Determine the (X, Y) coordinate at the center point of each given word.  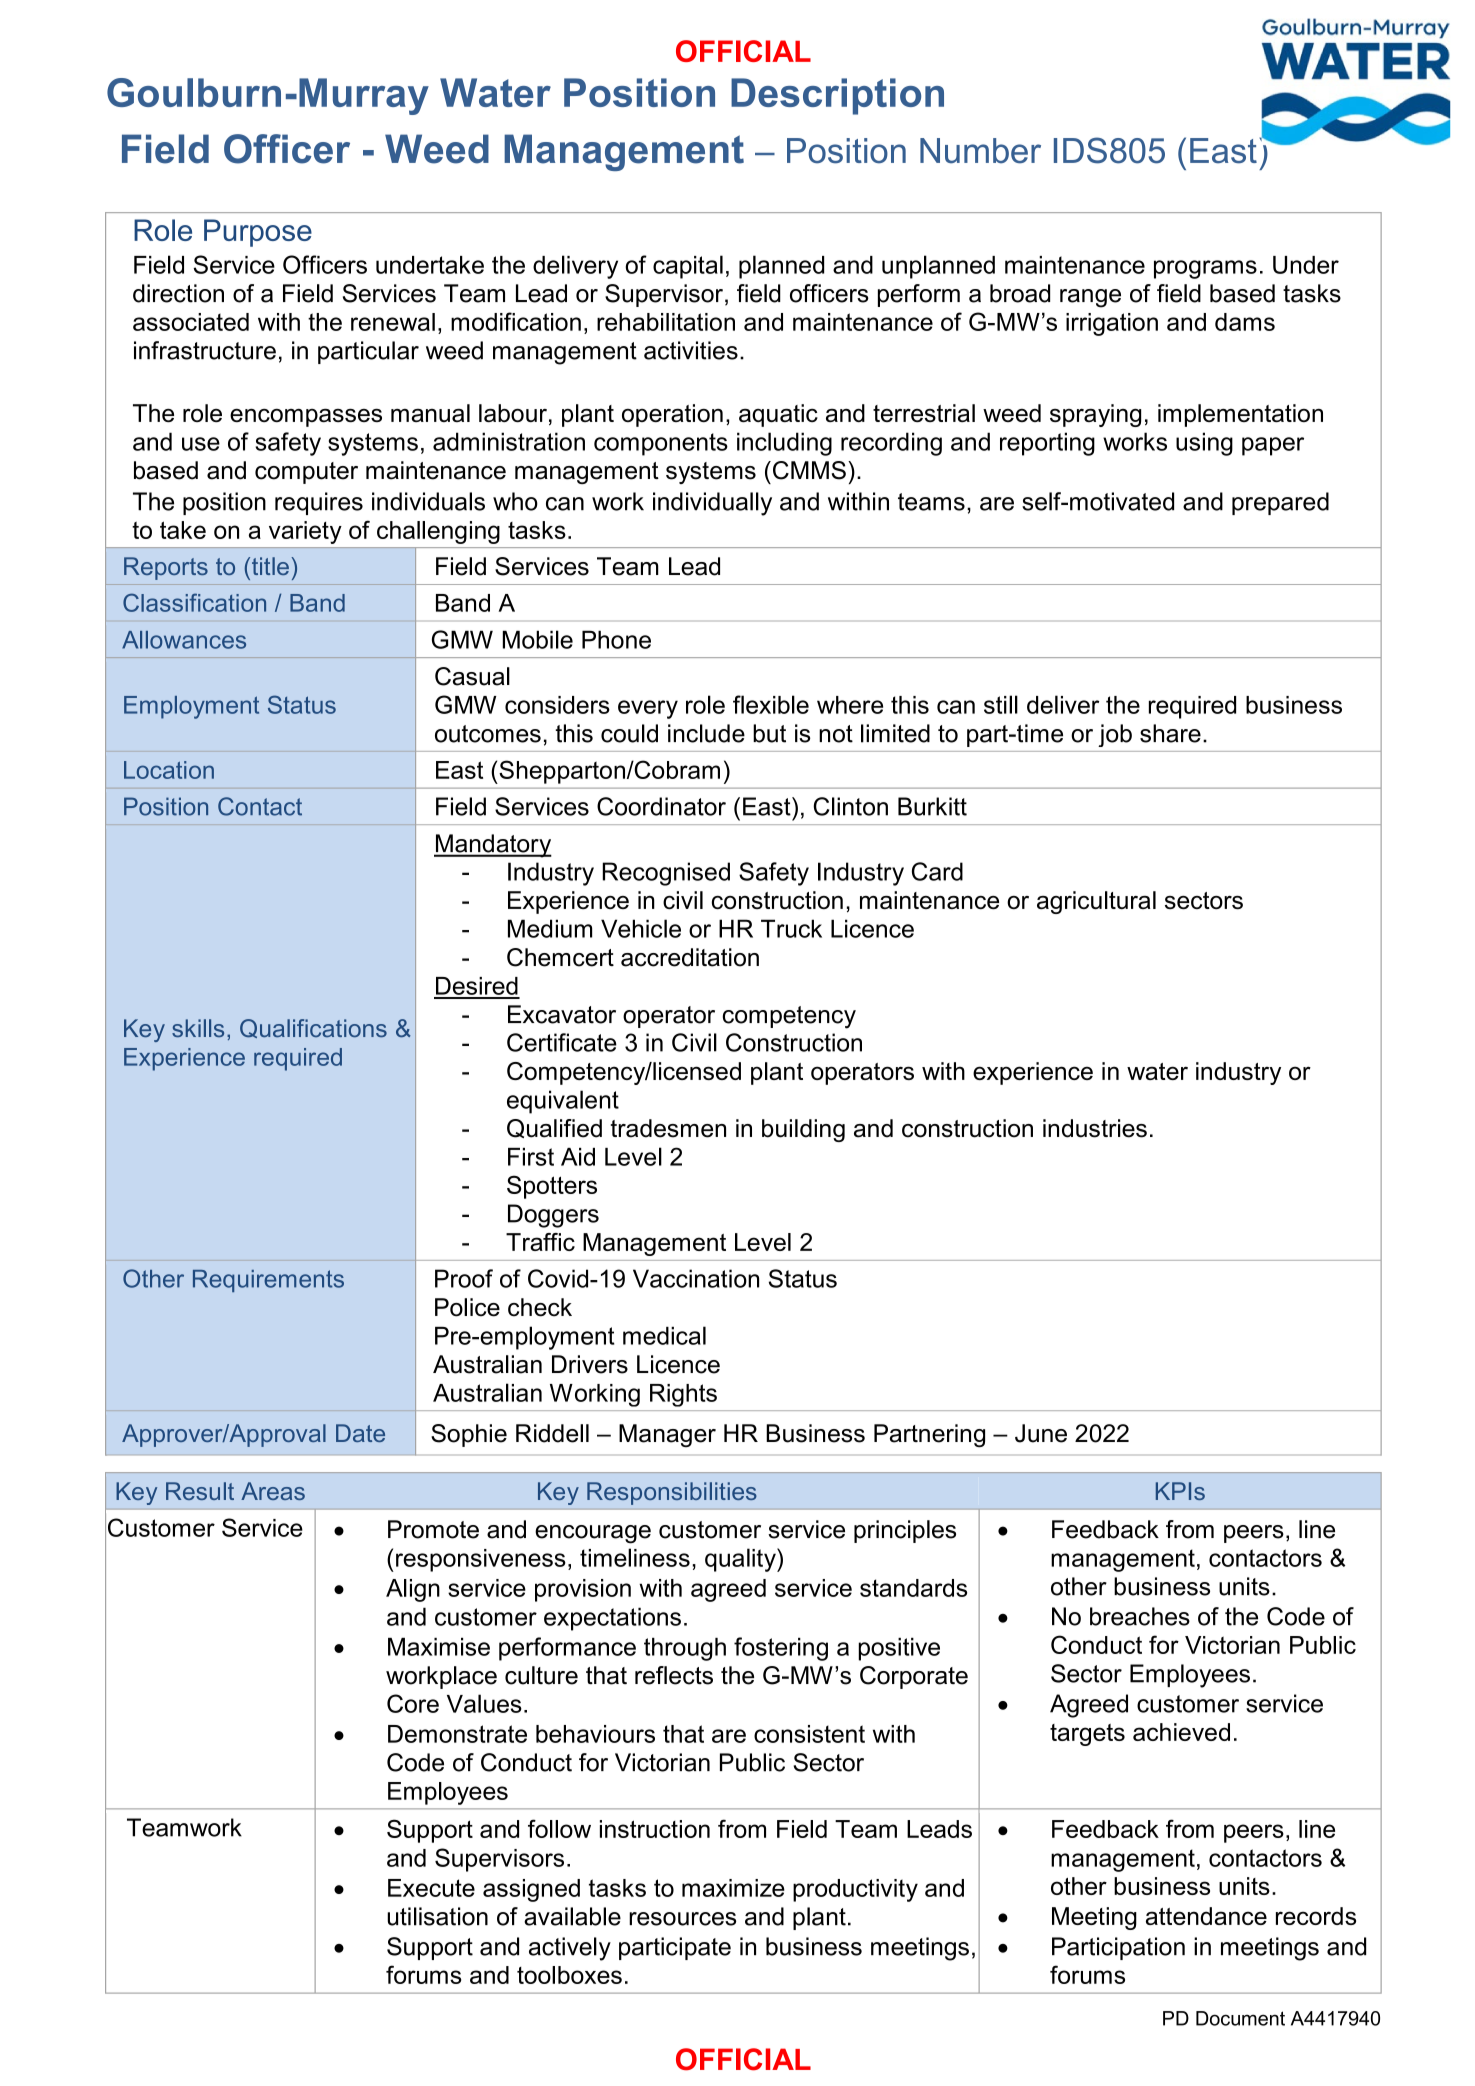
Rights (683, 1395)
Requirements (268, 1281)
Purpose (258, 233)
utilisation (437, 1916)
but (769, 733)
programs (1205, 269)
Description (837, 96)
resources (682, 1919)
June (1041, 1433)
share (1170, 733)
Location (169, 770)
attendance (1206, 1916)
